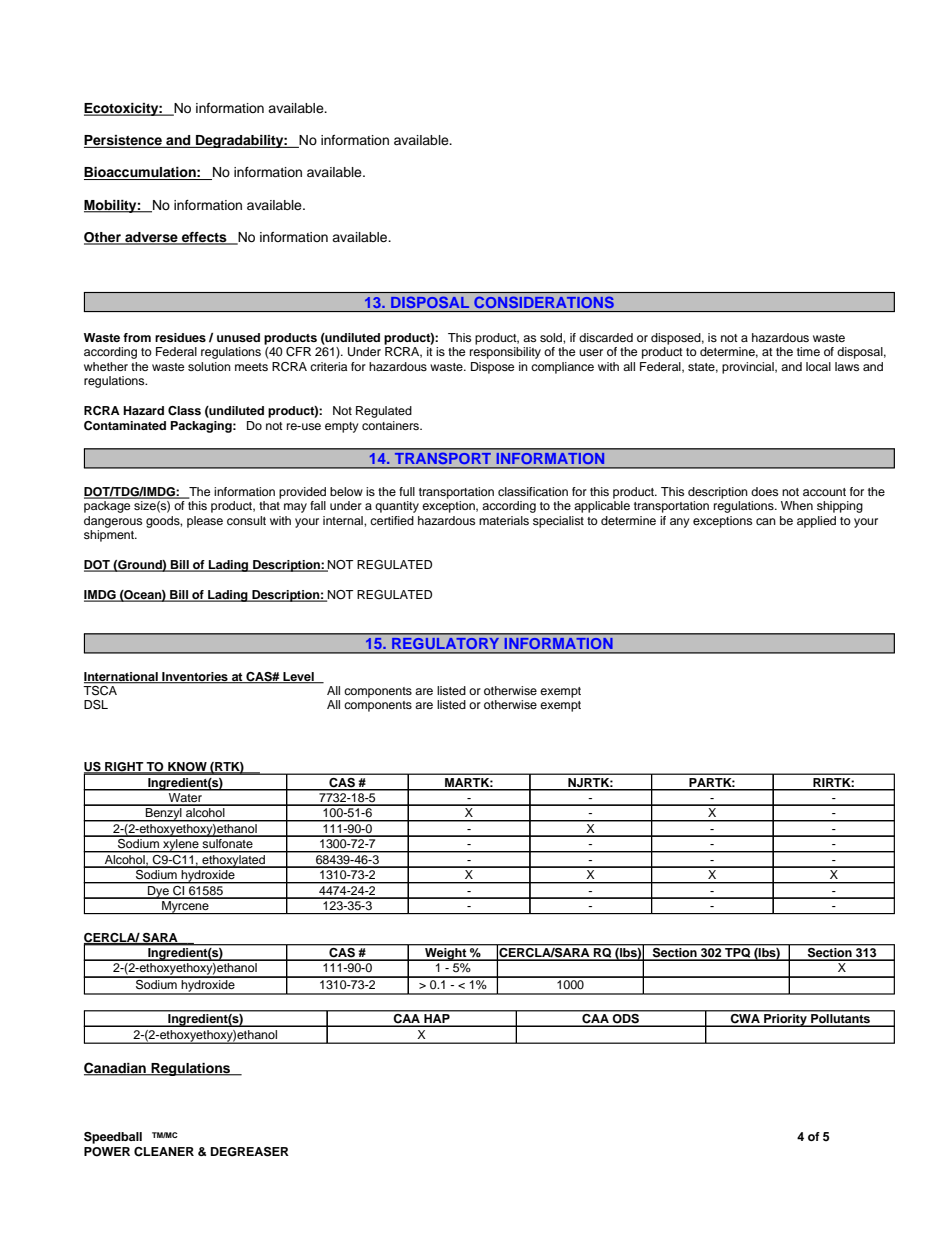  Describe the element at coordinates (298, 678) in the page. I see `Level` at that location.
